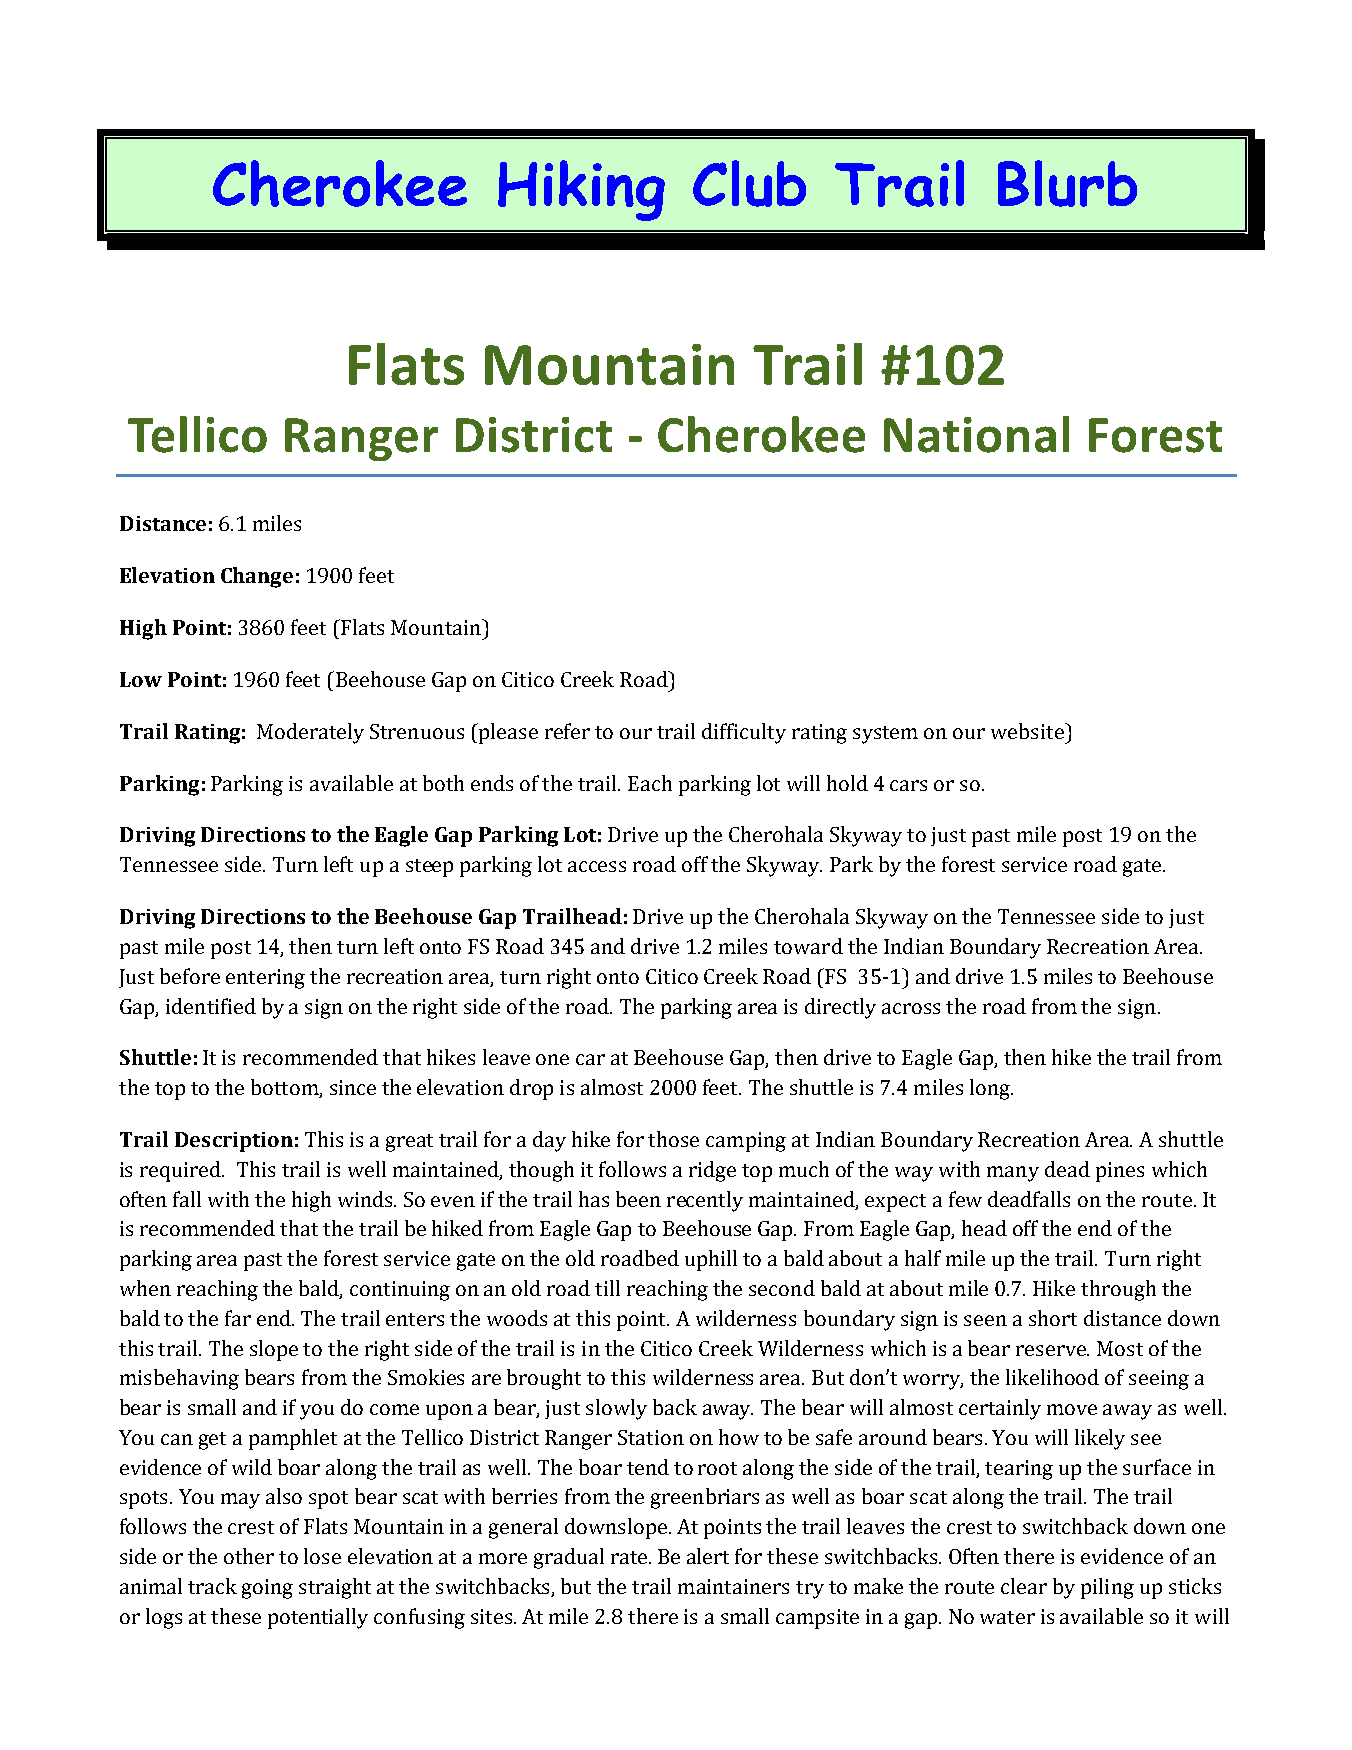 Image resolution: width=1352 pixels, height=1750 pixels. Describe the element at coordinates (597, 866) in the screenshot. I see `access` at that location.
